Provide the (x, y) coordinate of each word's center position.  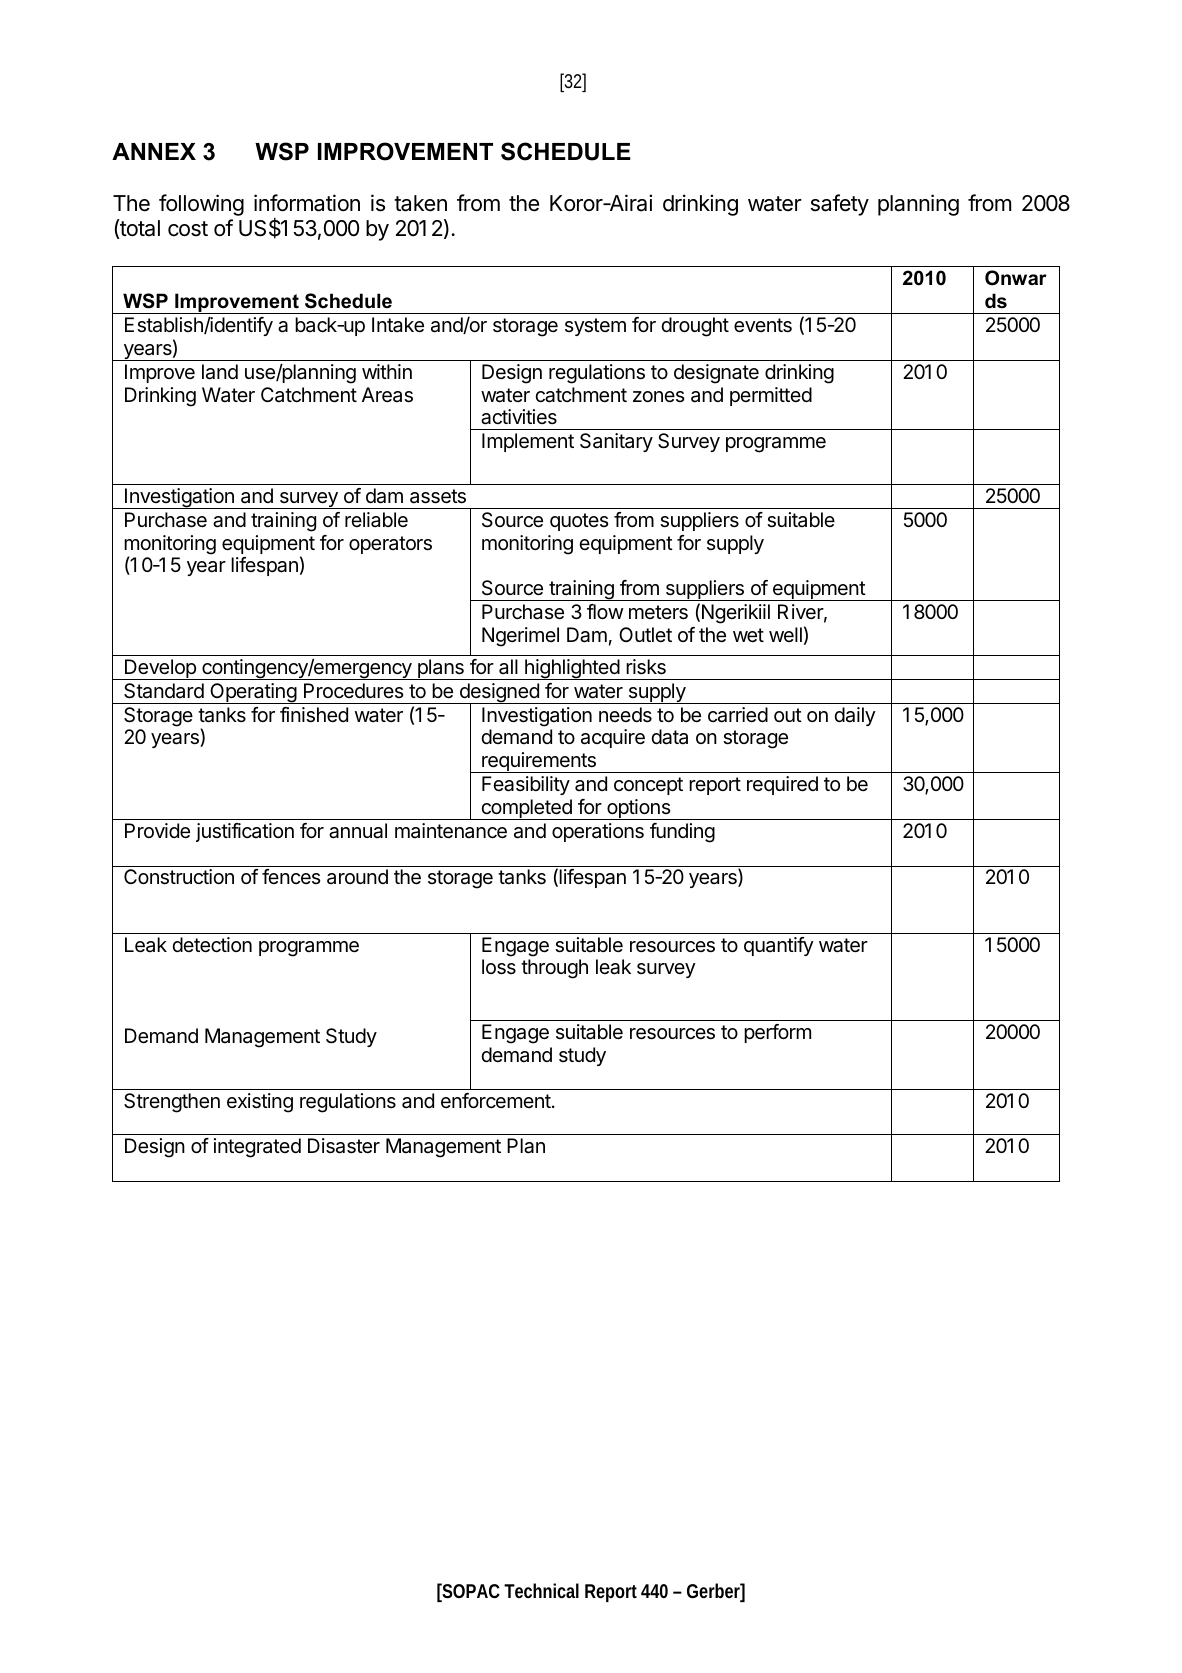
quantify (779, 946)
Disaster (344, 1146)
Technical (541, 1590)
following (201, 205)
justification (245, 832)
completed (526, 809)
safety (840, 205)
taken (420, 203)
